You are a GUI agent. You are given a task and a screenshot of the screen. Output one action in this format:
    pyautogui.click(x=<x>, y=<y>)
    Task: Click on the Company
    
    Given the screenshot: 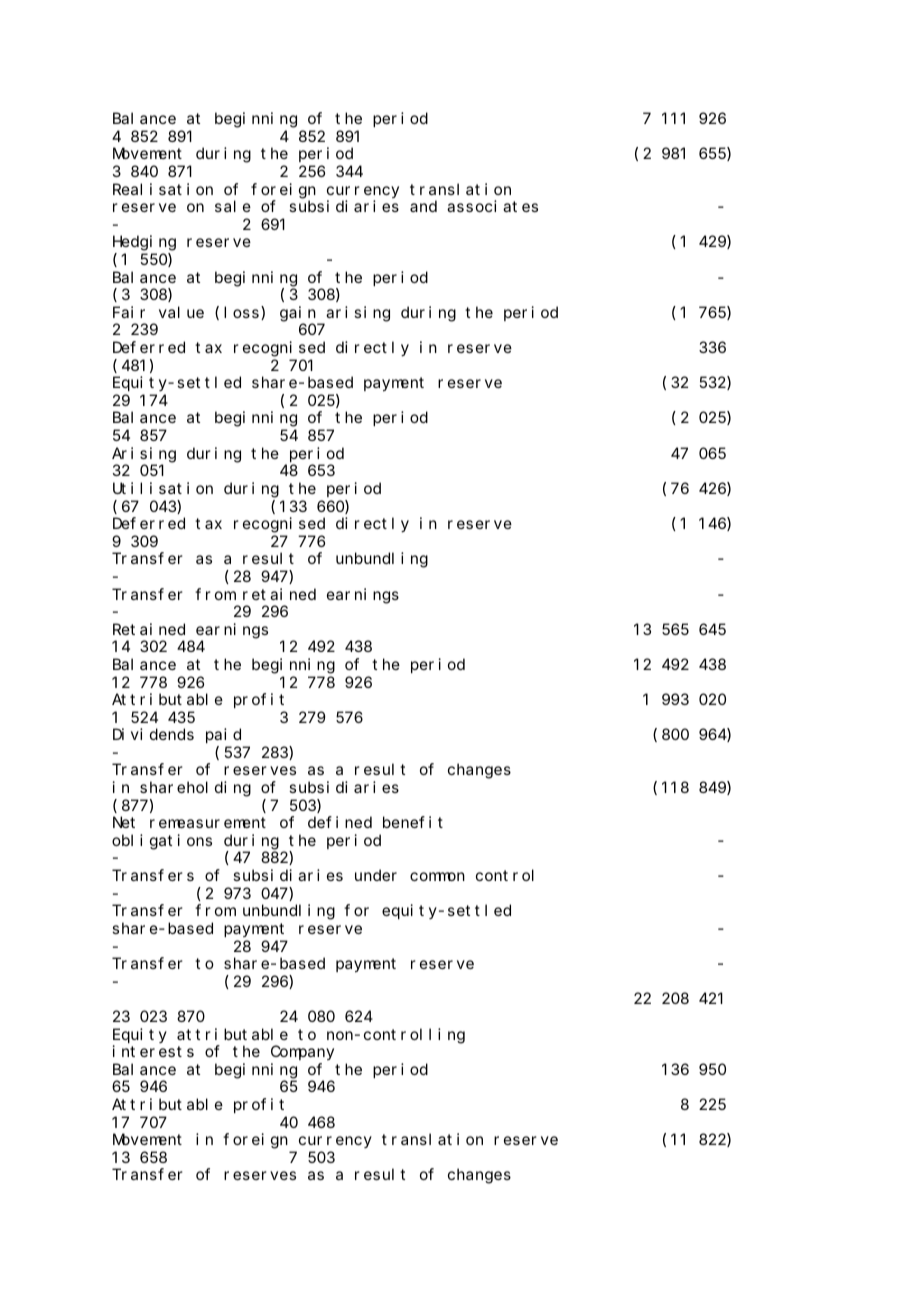 What is the action you would take?
    pyautogui.click(x=302, y=1053)
